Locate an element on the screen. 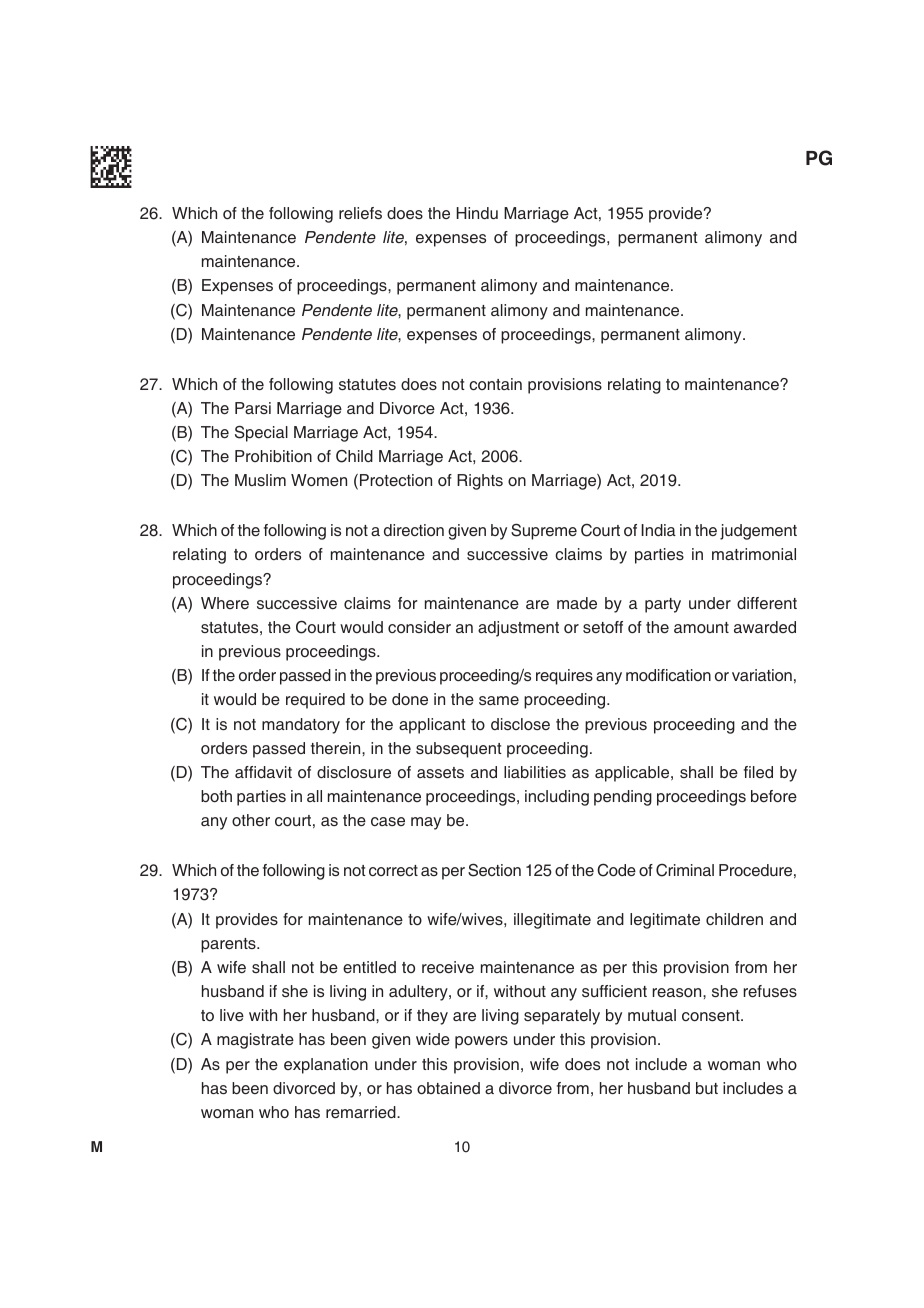 Image resolution: width=924 pixels, height=1308 pixels. explanation is located at coordinates (326, 1066).
